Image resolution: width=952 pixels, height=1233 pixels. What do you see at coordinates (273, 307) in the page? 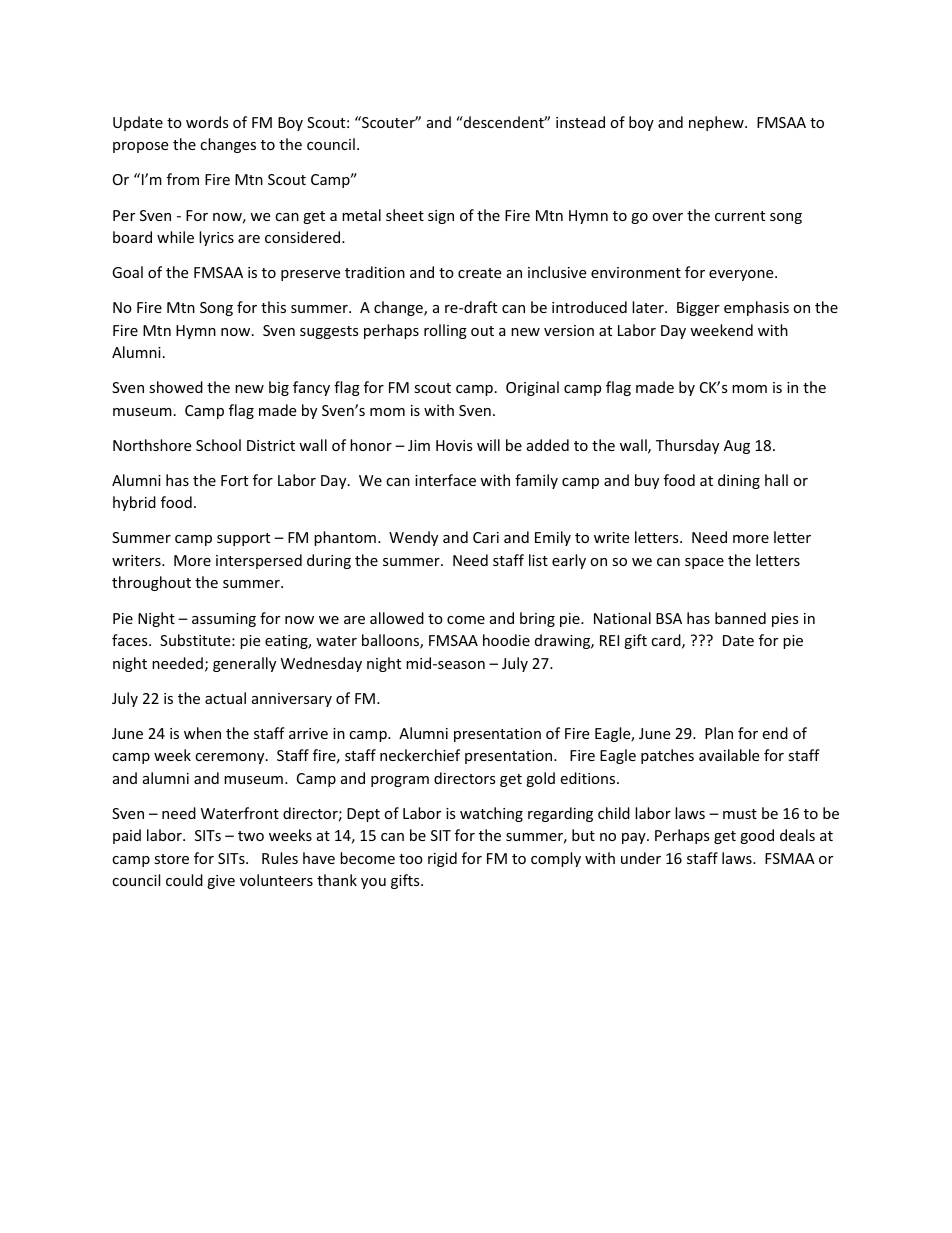
I see `this` at bounding box center [273, 307].
